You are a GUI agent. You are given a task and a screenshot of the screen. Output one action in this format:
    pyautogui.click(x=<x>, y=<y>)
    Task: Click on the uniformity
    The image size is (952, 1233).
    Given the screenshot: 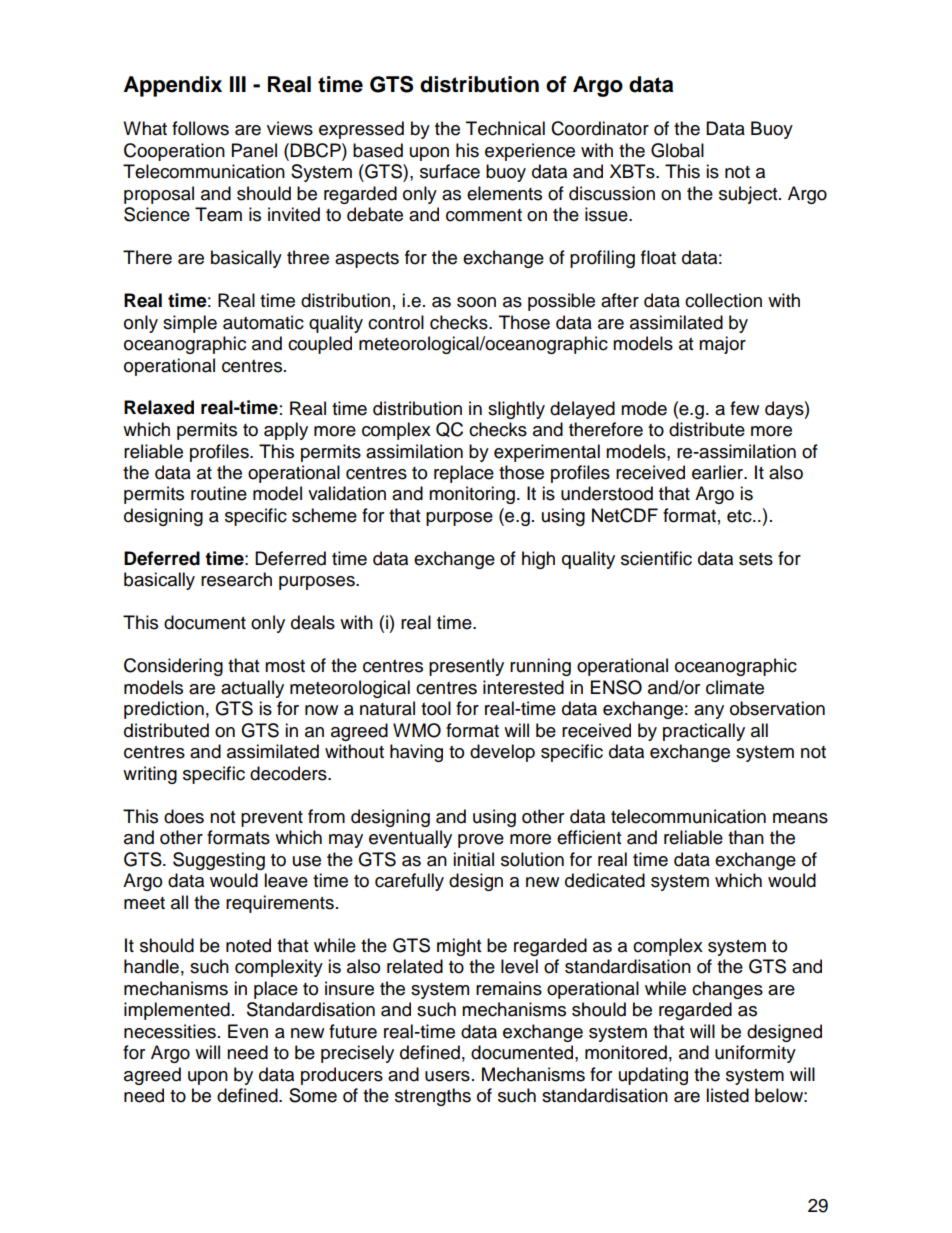 What is the action you would take?
    pyautogui.click(x=755, y=1054)
